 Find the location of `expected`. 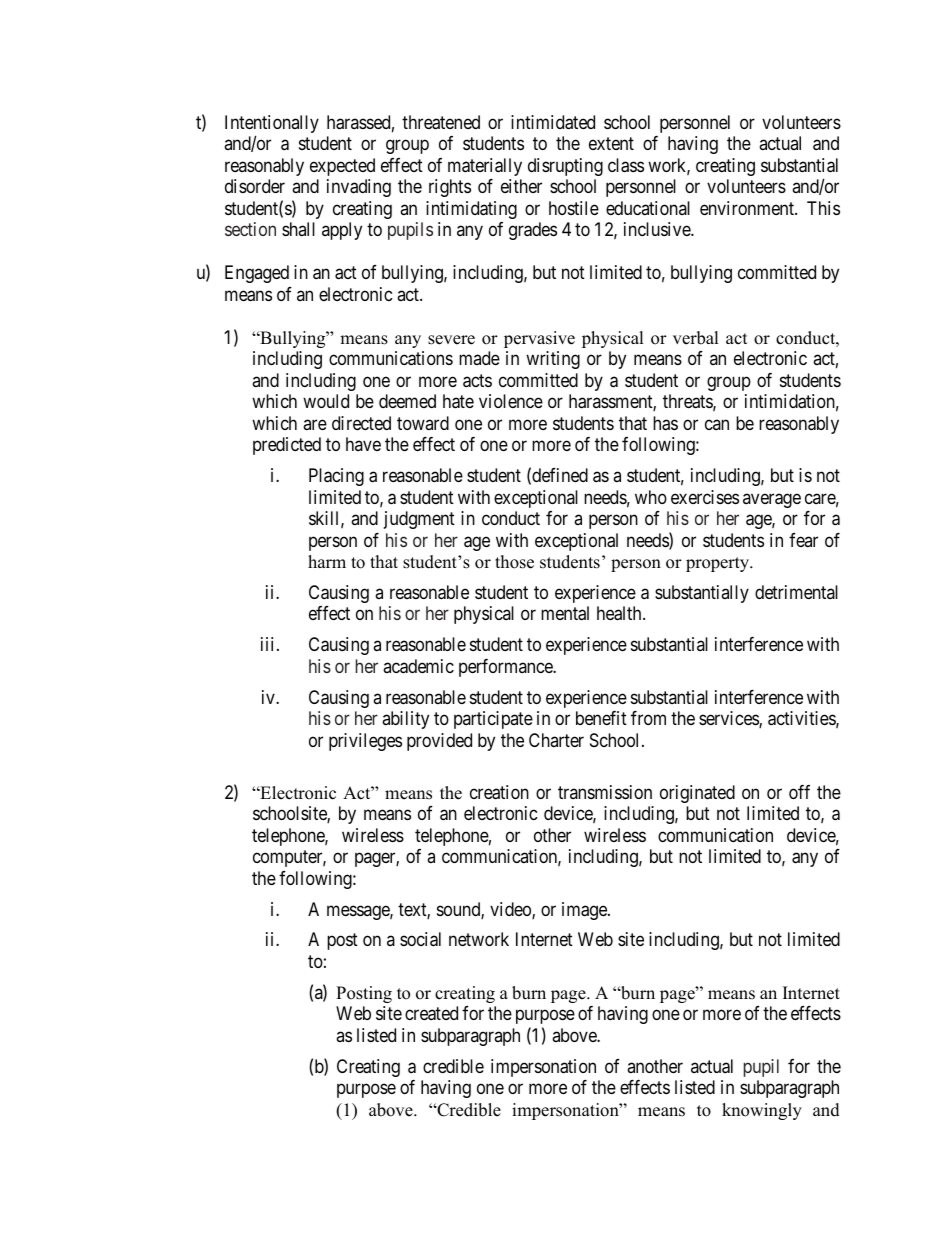

expected is located at coordinates (342, 167).
